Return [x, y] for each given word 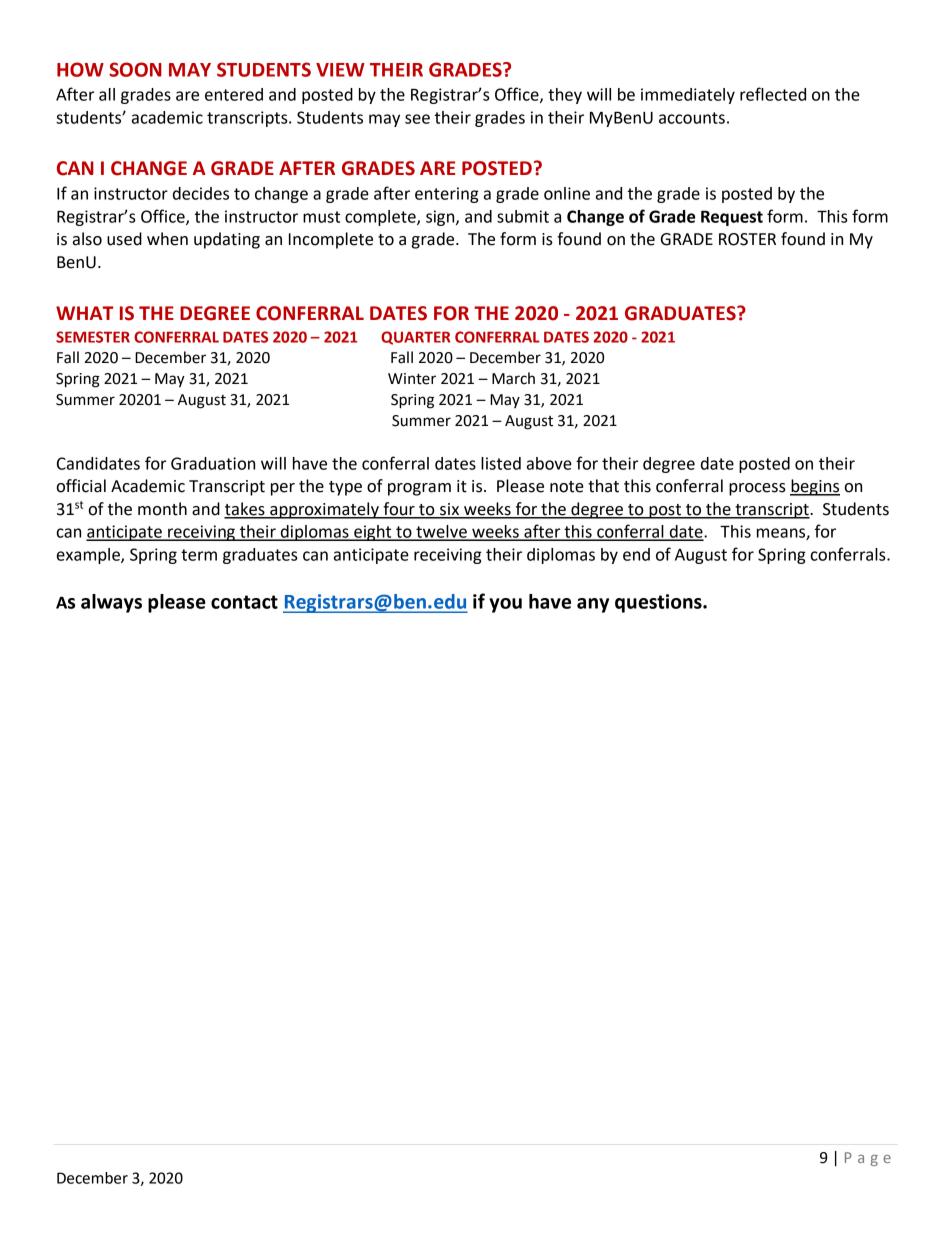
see [417, 119]
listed [501, 463]
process [757, 489]
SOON [135, 69]
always [111, 603]
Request [732, 218]
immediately [688, 96]
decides [201, 193]
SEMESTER [93, 337]
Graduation [213, 463]
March [513, 378]
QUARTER [415, 338]
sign [441, 218]
